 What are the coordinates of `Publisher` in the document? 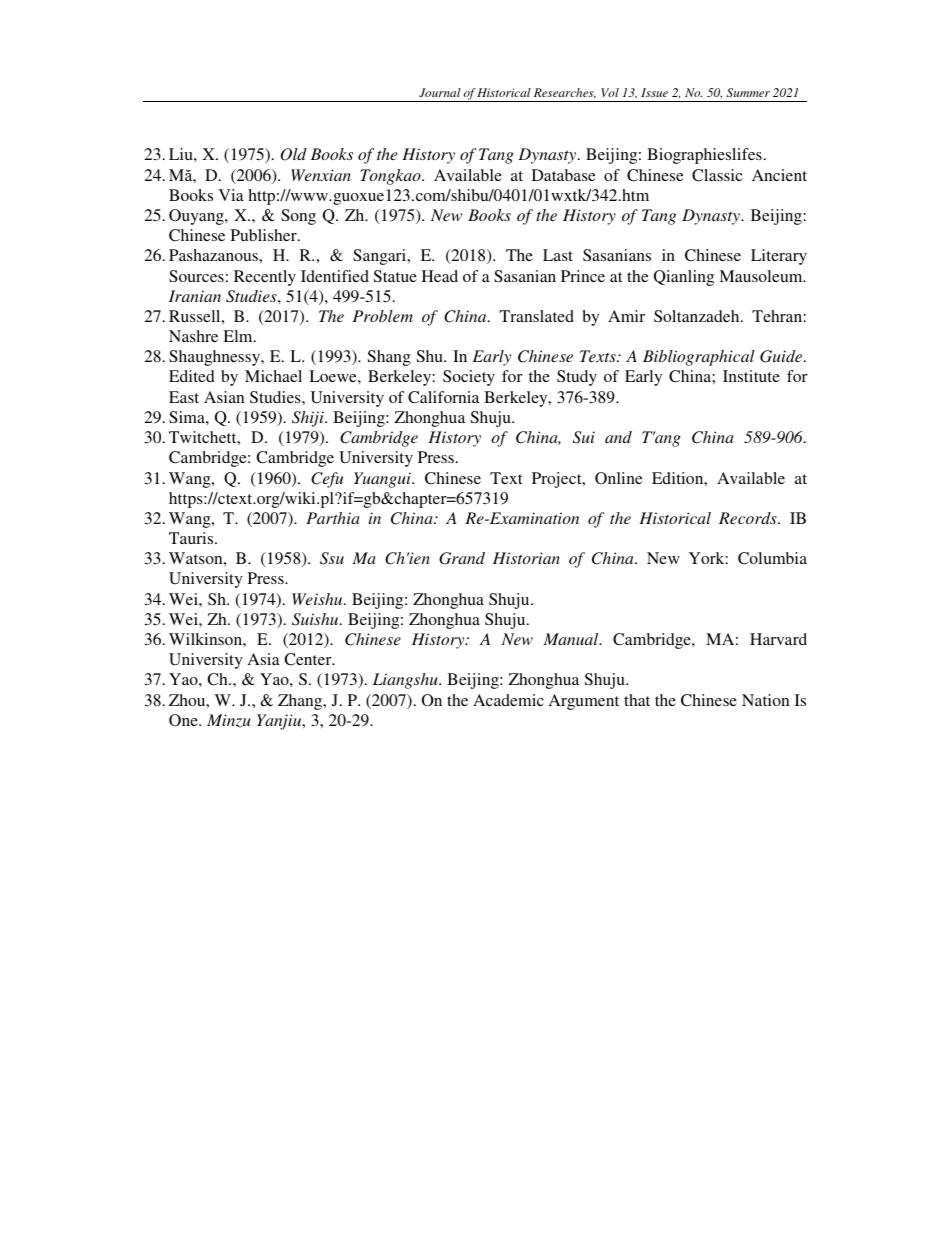 It's located at (265, 235).
